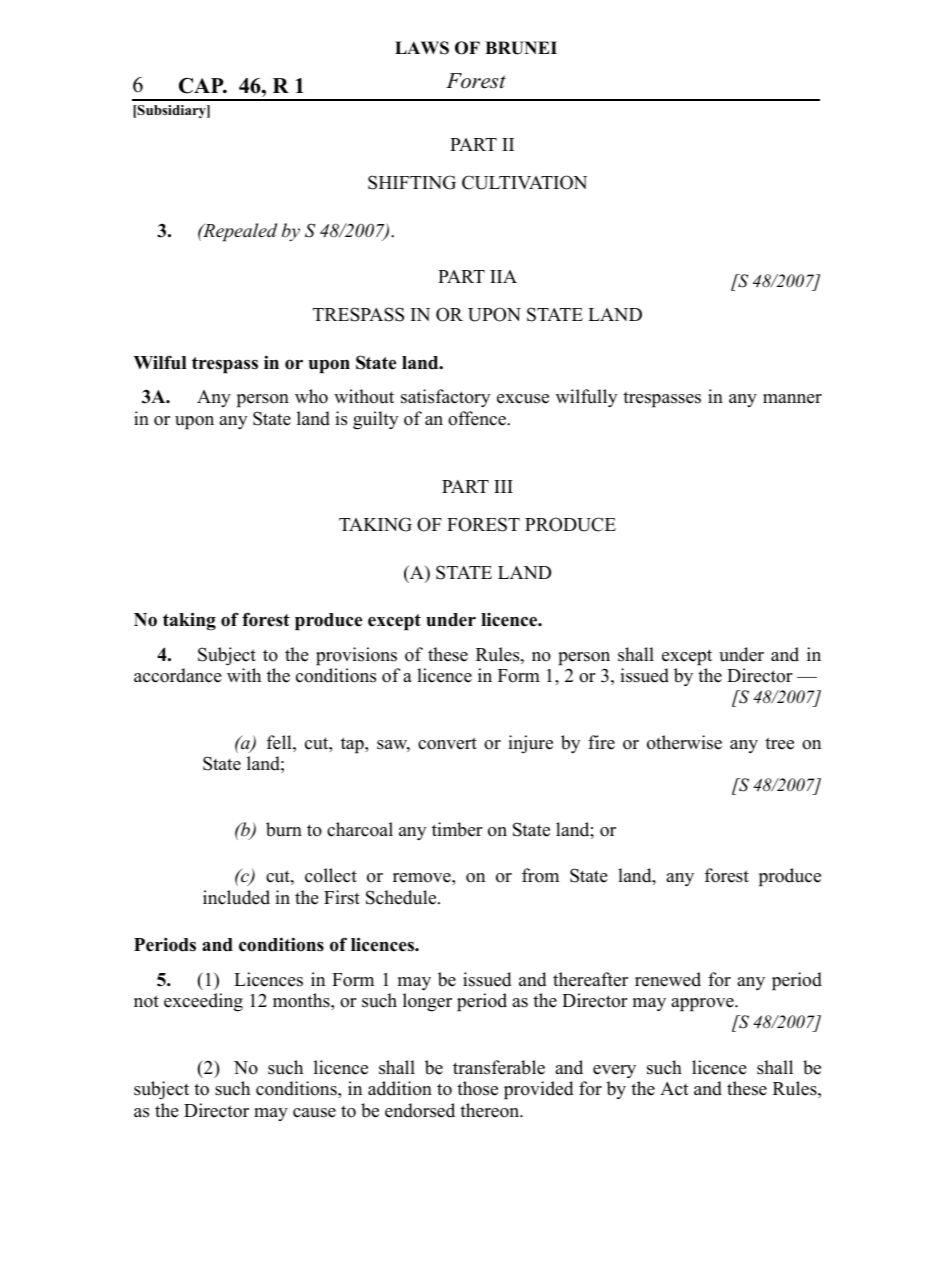  Describe the element at coordinates (178, 675) in the image. I see `accordance` at that location.
